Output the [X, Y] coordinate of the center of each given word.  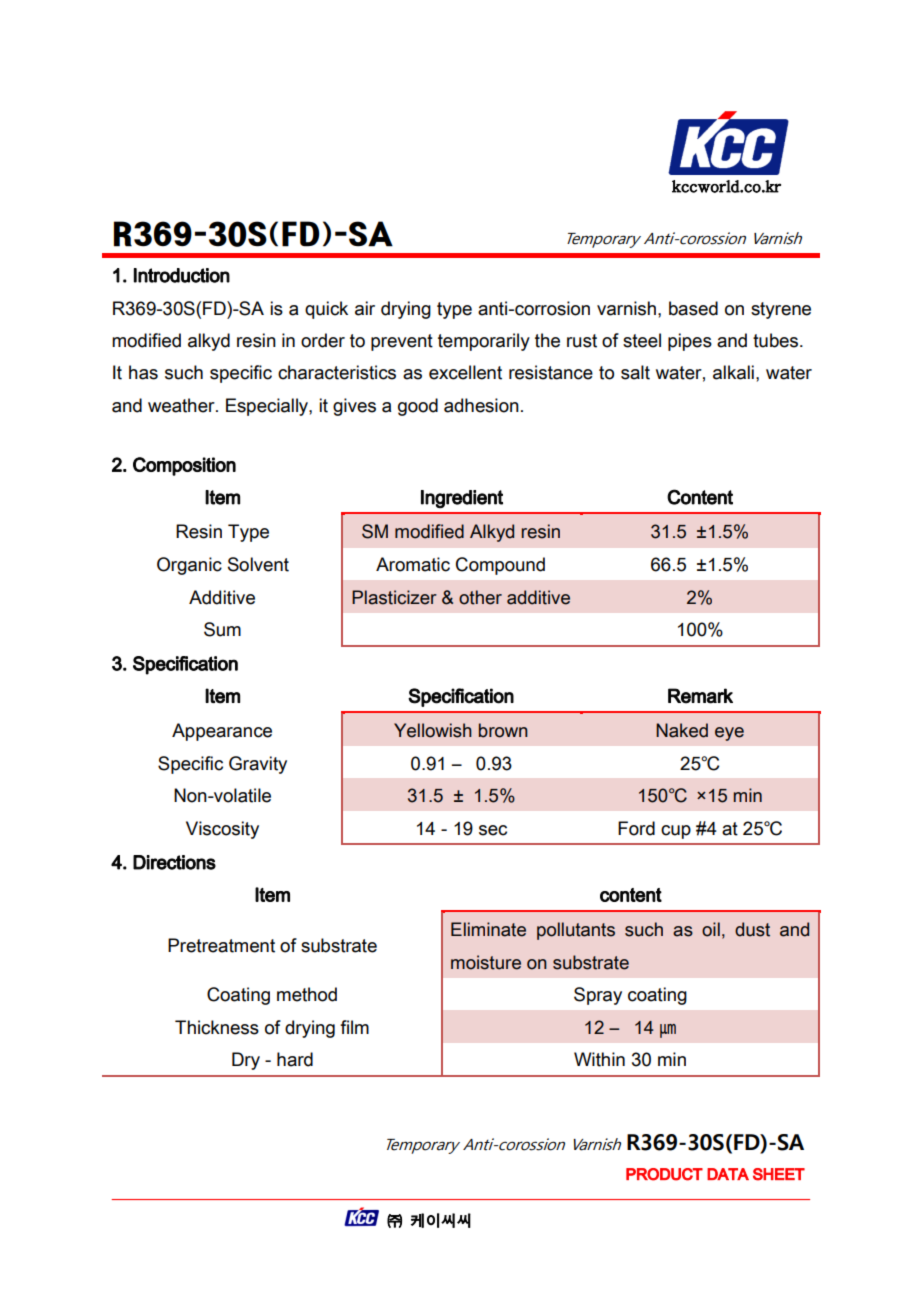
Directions [174, 862]
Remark [700, 696]
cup [676, 832]
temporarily [484, 342]
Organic [189, 566]
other [480, 597]
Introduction [182, 275]
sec [493, 830]
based [693, 308]
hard [295, 1059]
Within [599, 1059]
